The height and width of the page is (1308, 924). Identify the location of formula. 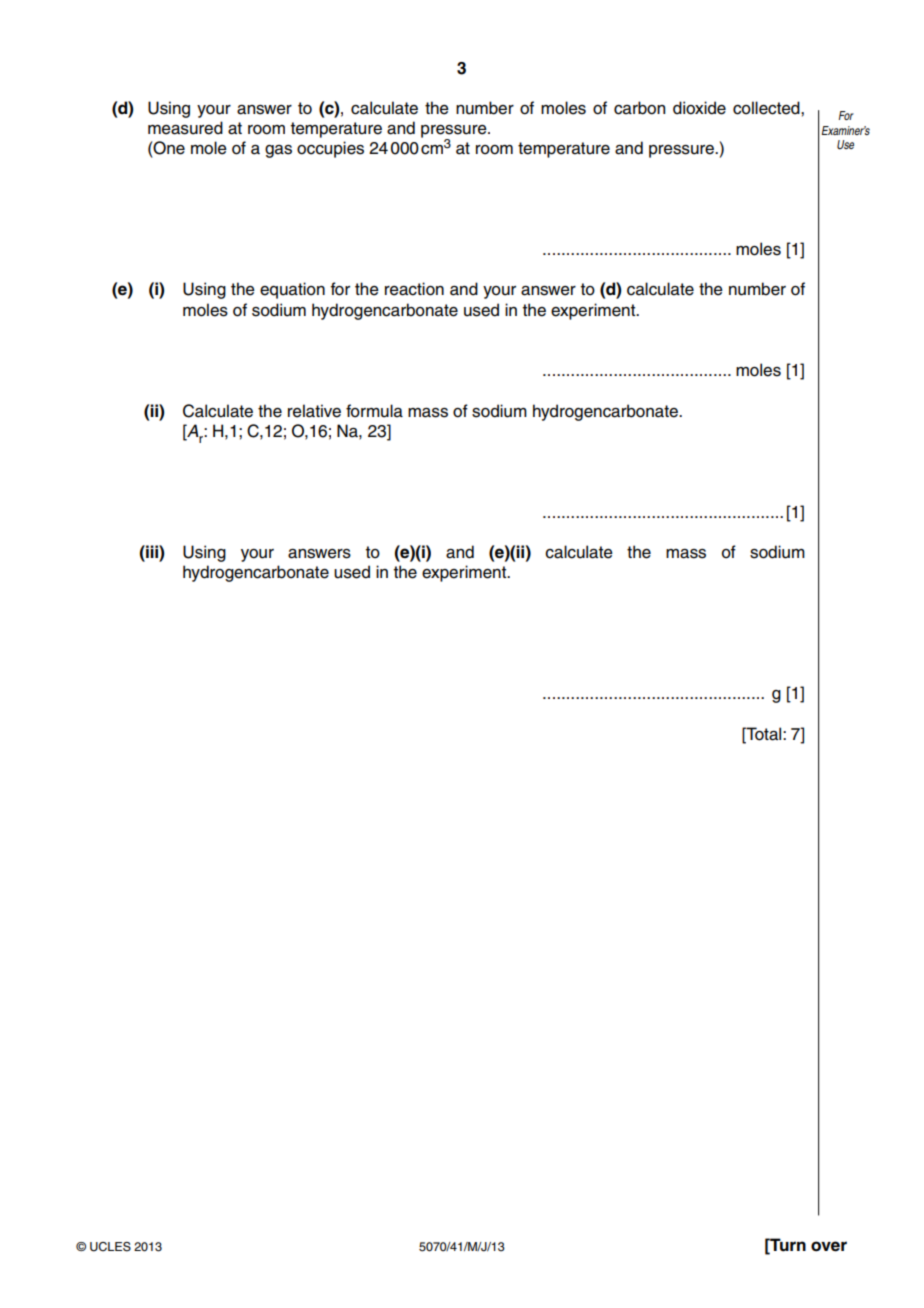
(374, 411).
